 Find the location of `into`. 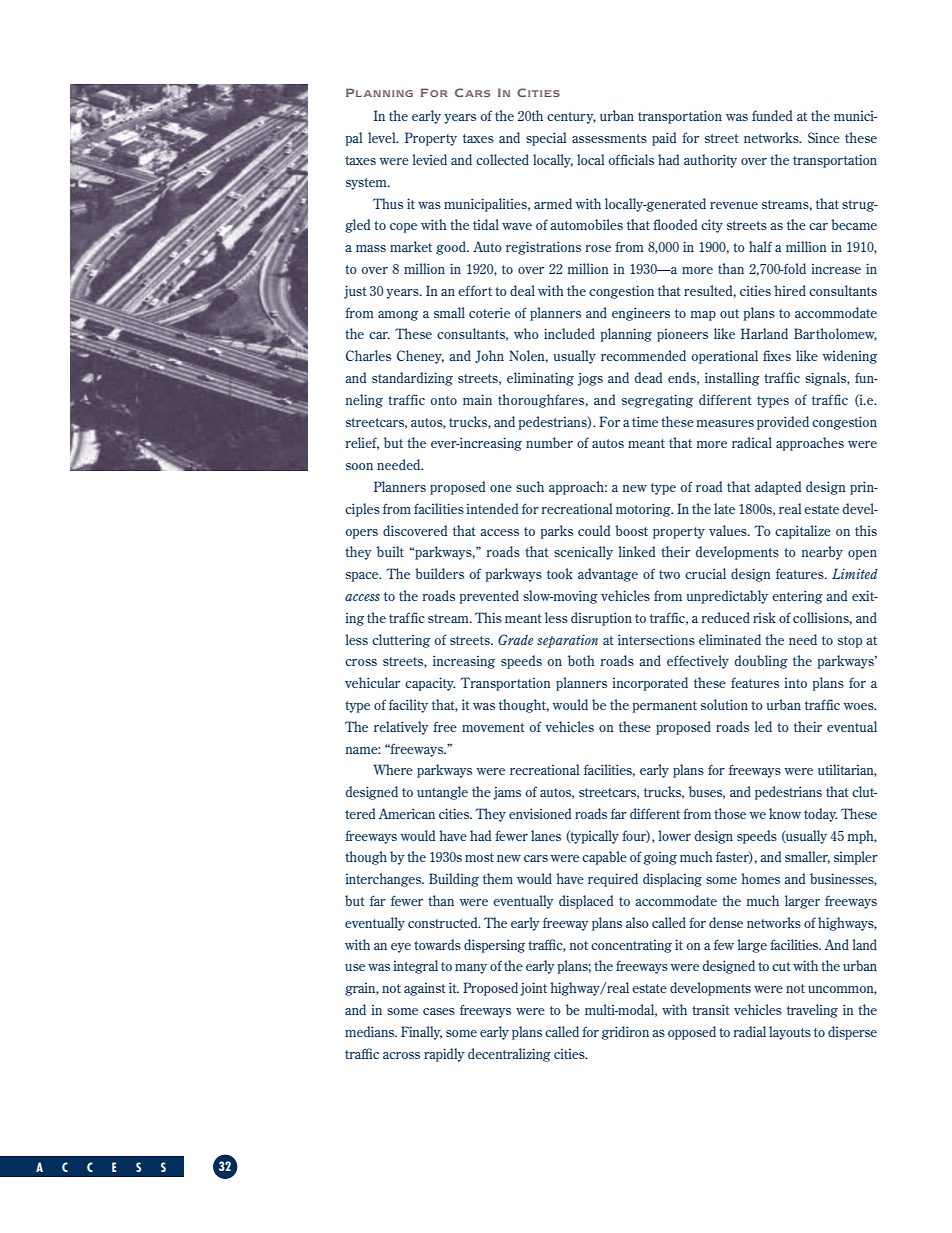

into is located at coordinates (796, 683).
